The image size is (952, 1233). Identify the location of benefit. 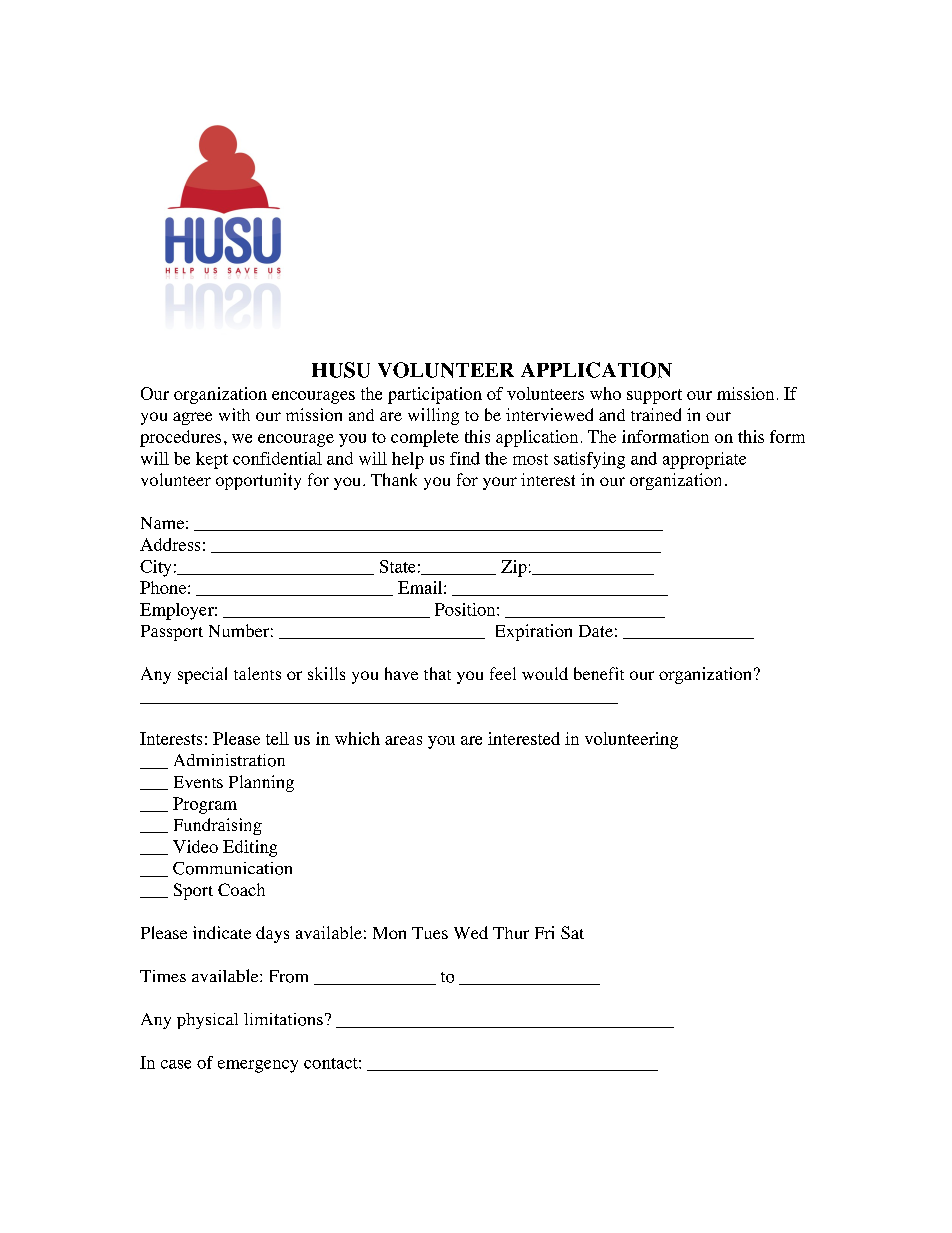
(599, 673).
